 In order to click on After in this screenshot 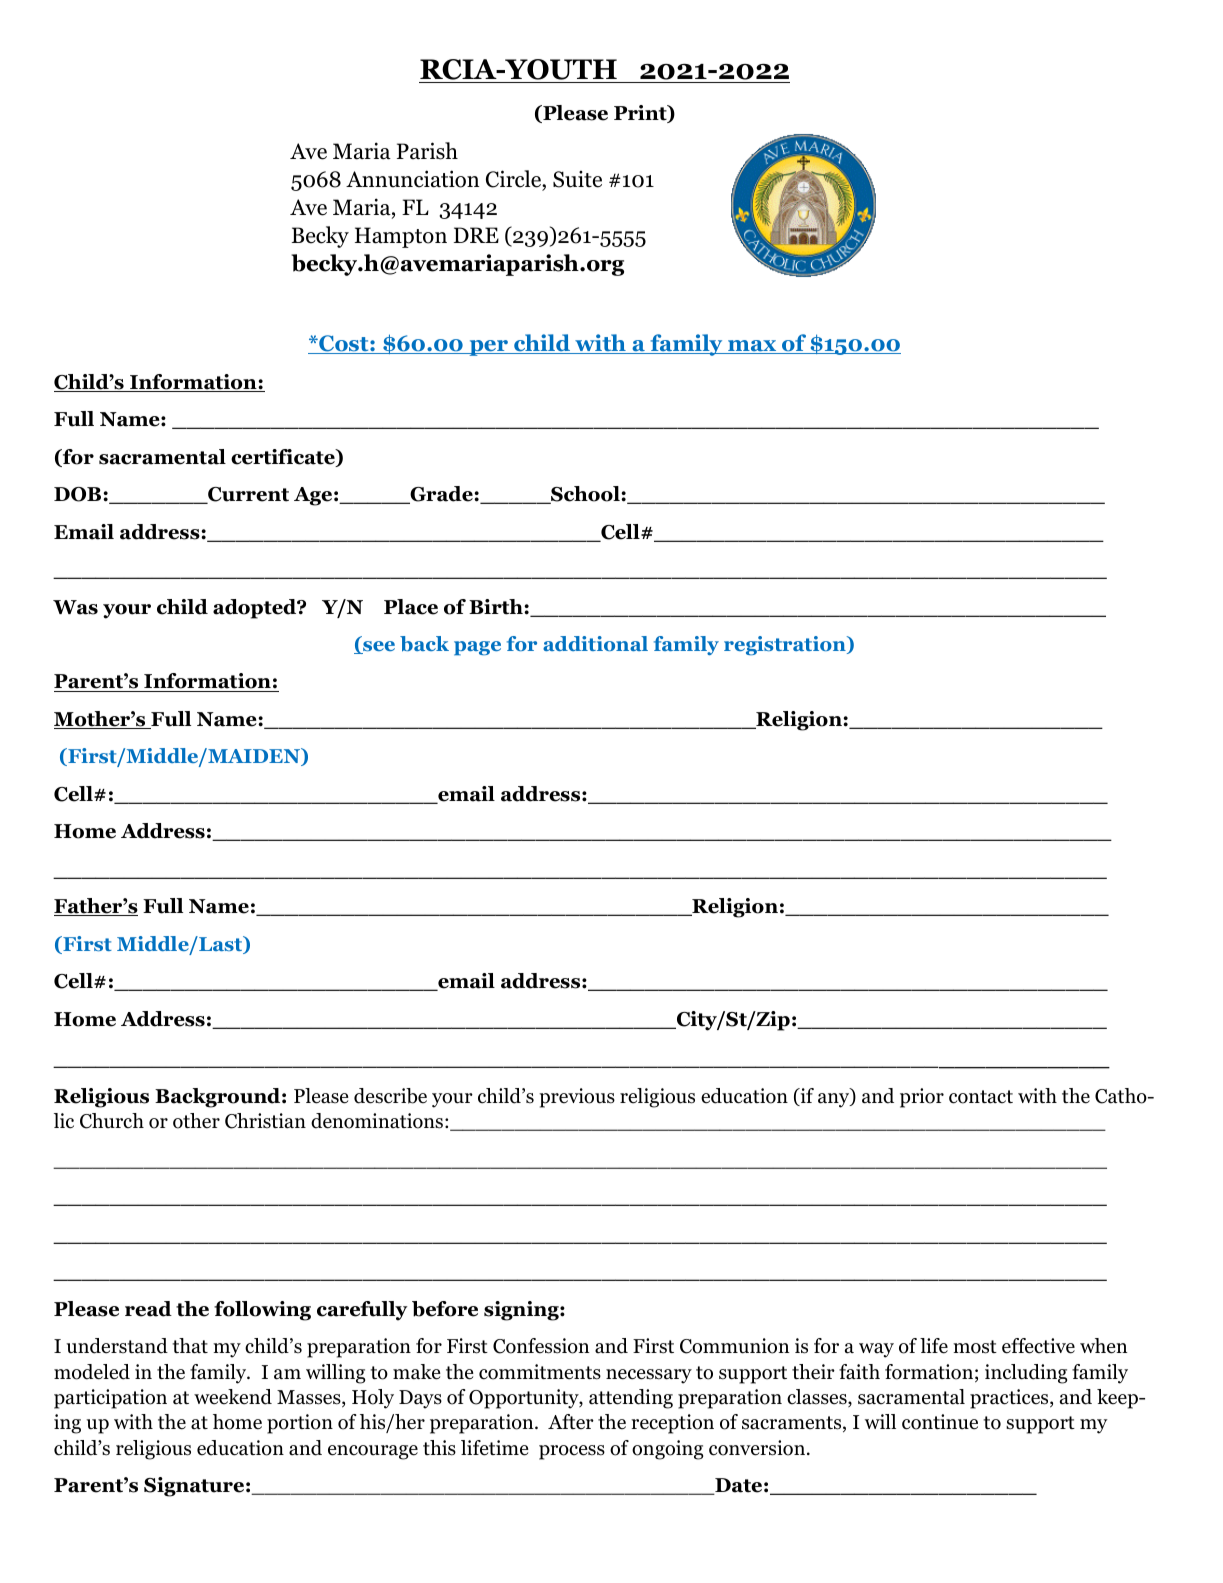, I will do `click(571, 1422)`.
